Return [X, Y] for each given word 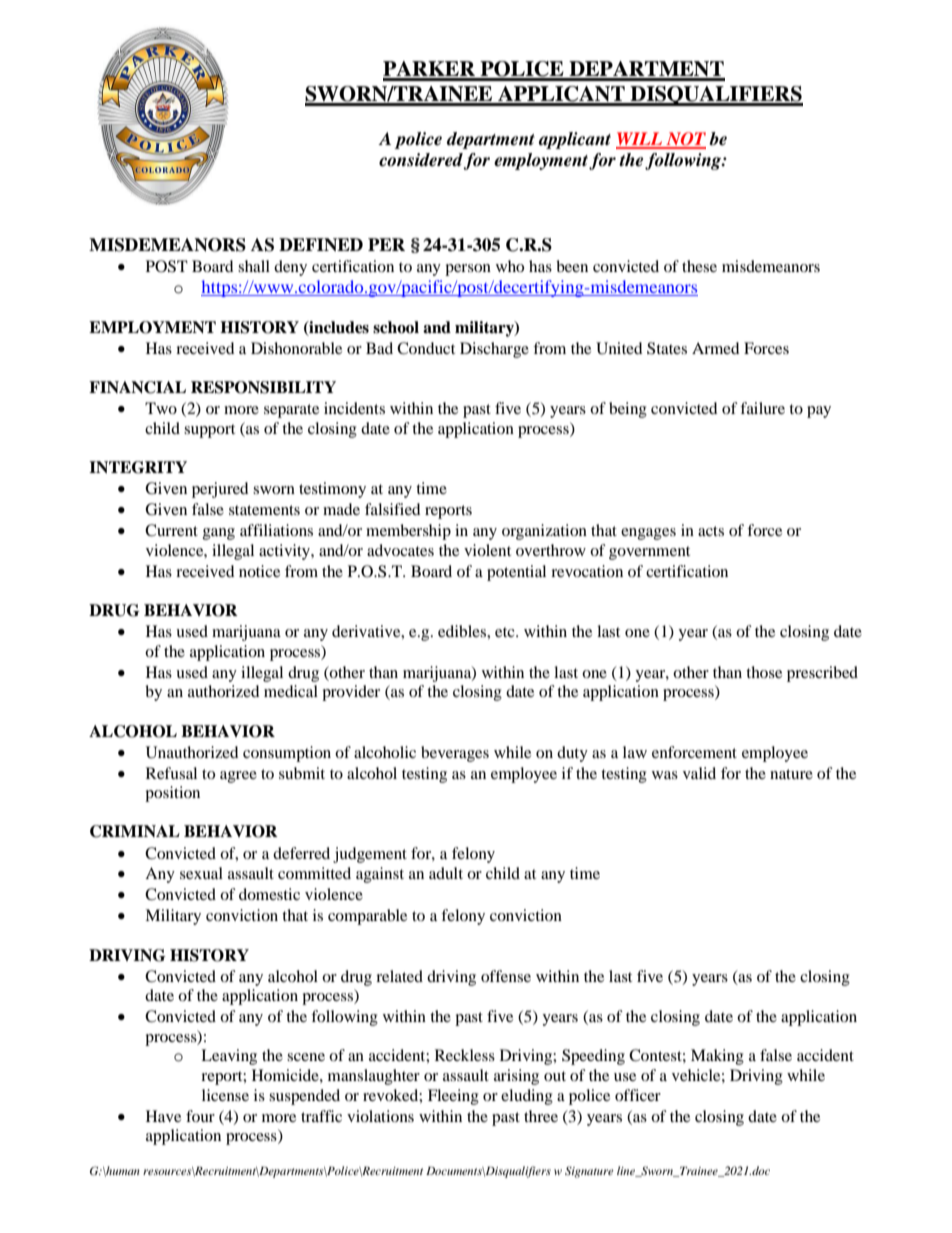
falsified [393, 509]
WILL [640, 140]
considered [421, 161]
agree [238, 777]
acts [711, 531]
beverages [455, 754]
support [209, 431]
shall [254, 266]
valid [699, 773]
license [225, 1095]
